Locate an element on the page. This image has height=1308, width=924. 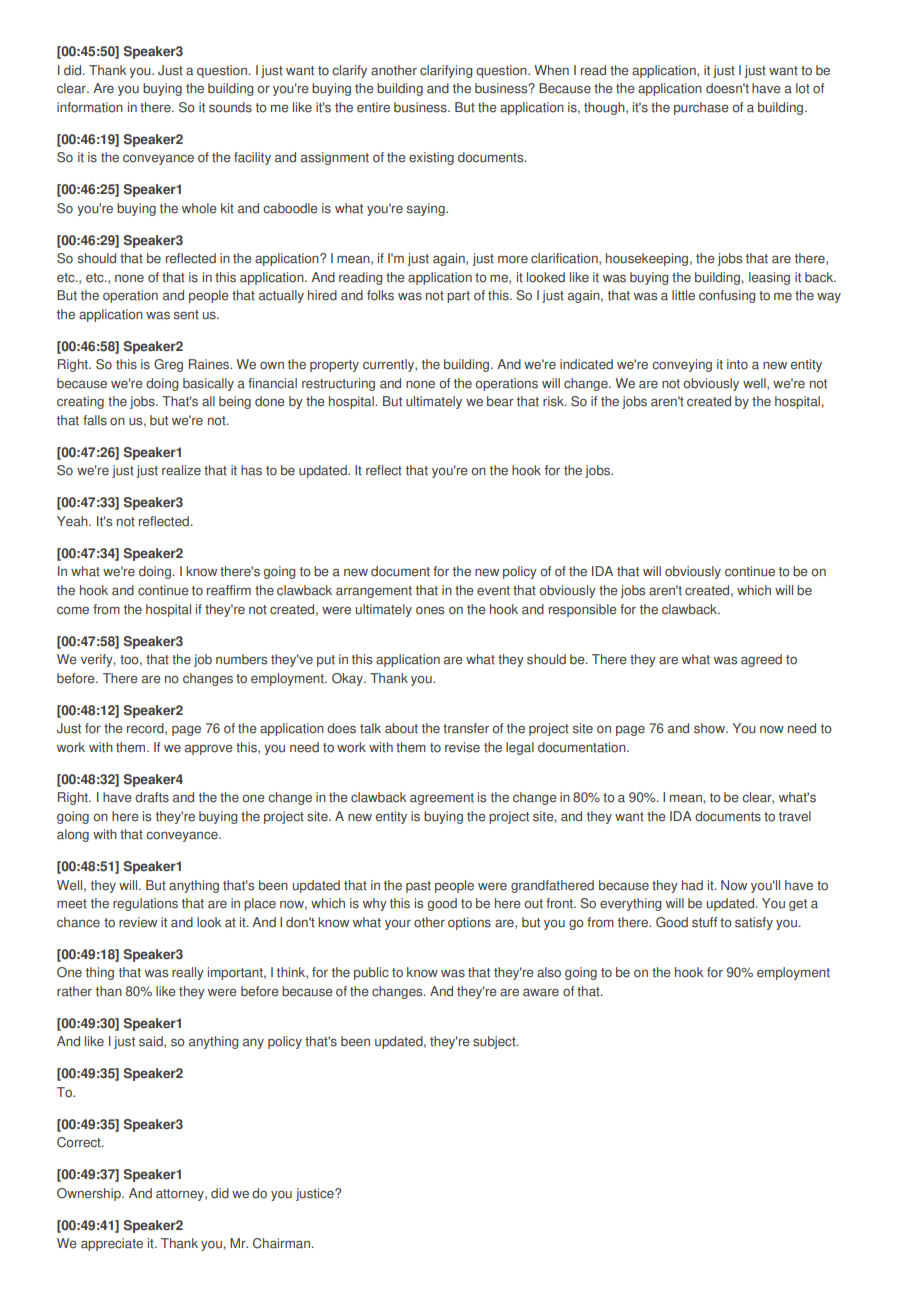
numbers is located at coordinates (241, 659).
